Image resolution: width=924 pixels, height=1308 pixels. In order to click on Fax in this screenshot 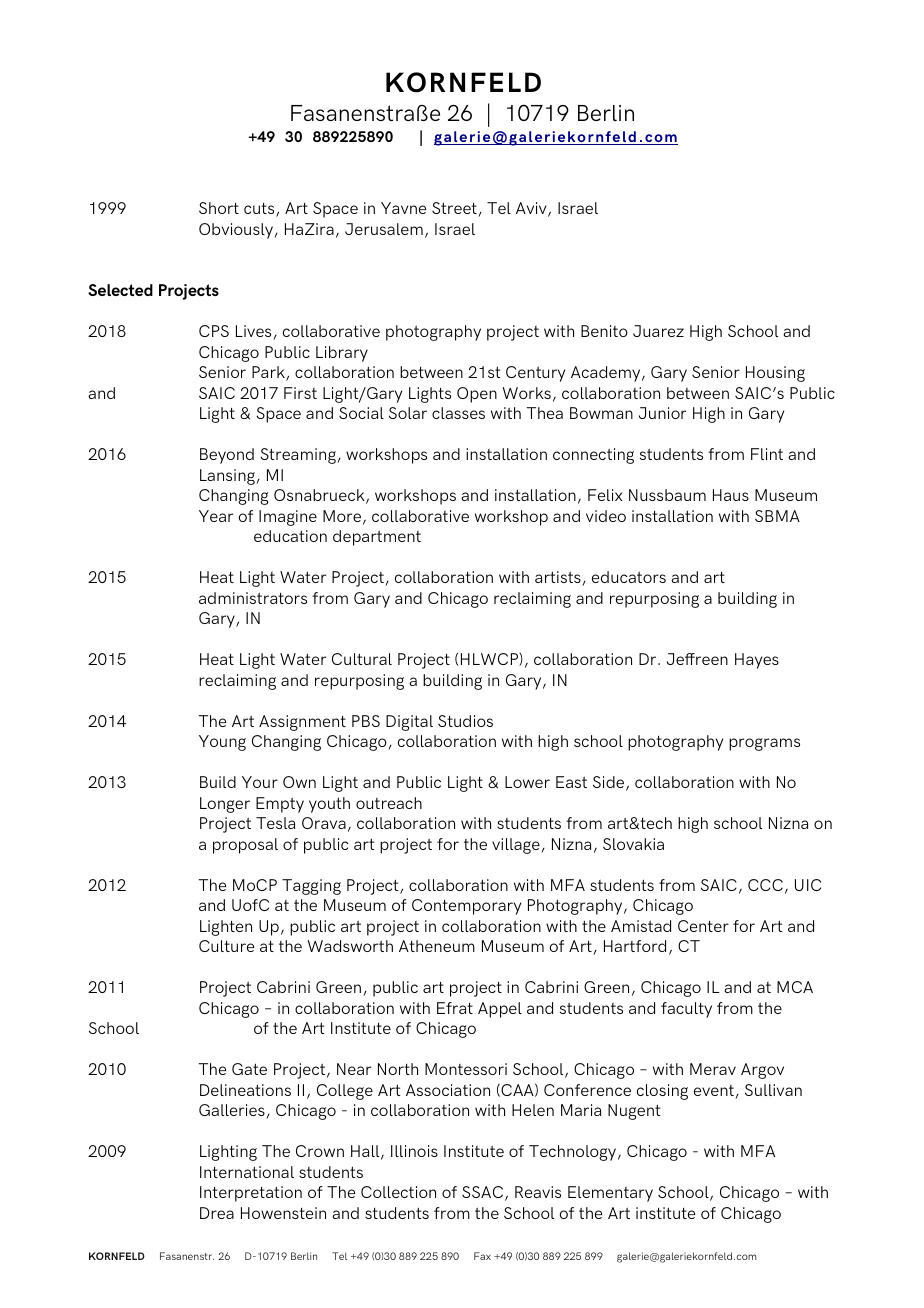, I will do `click(482, 1256)`.
